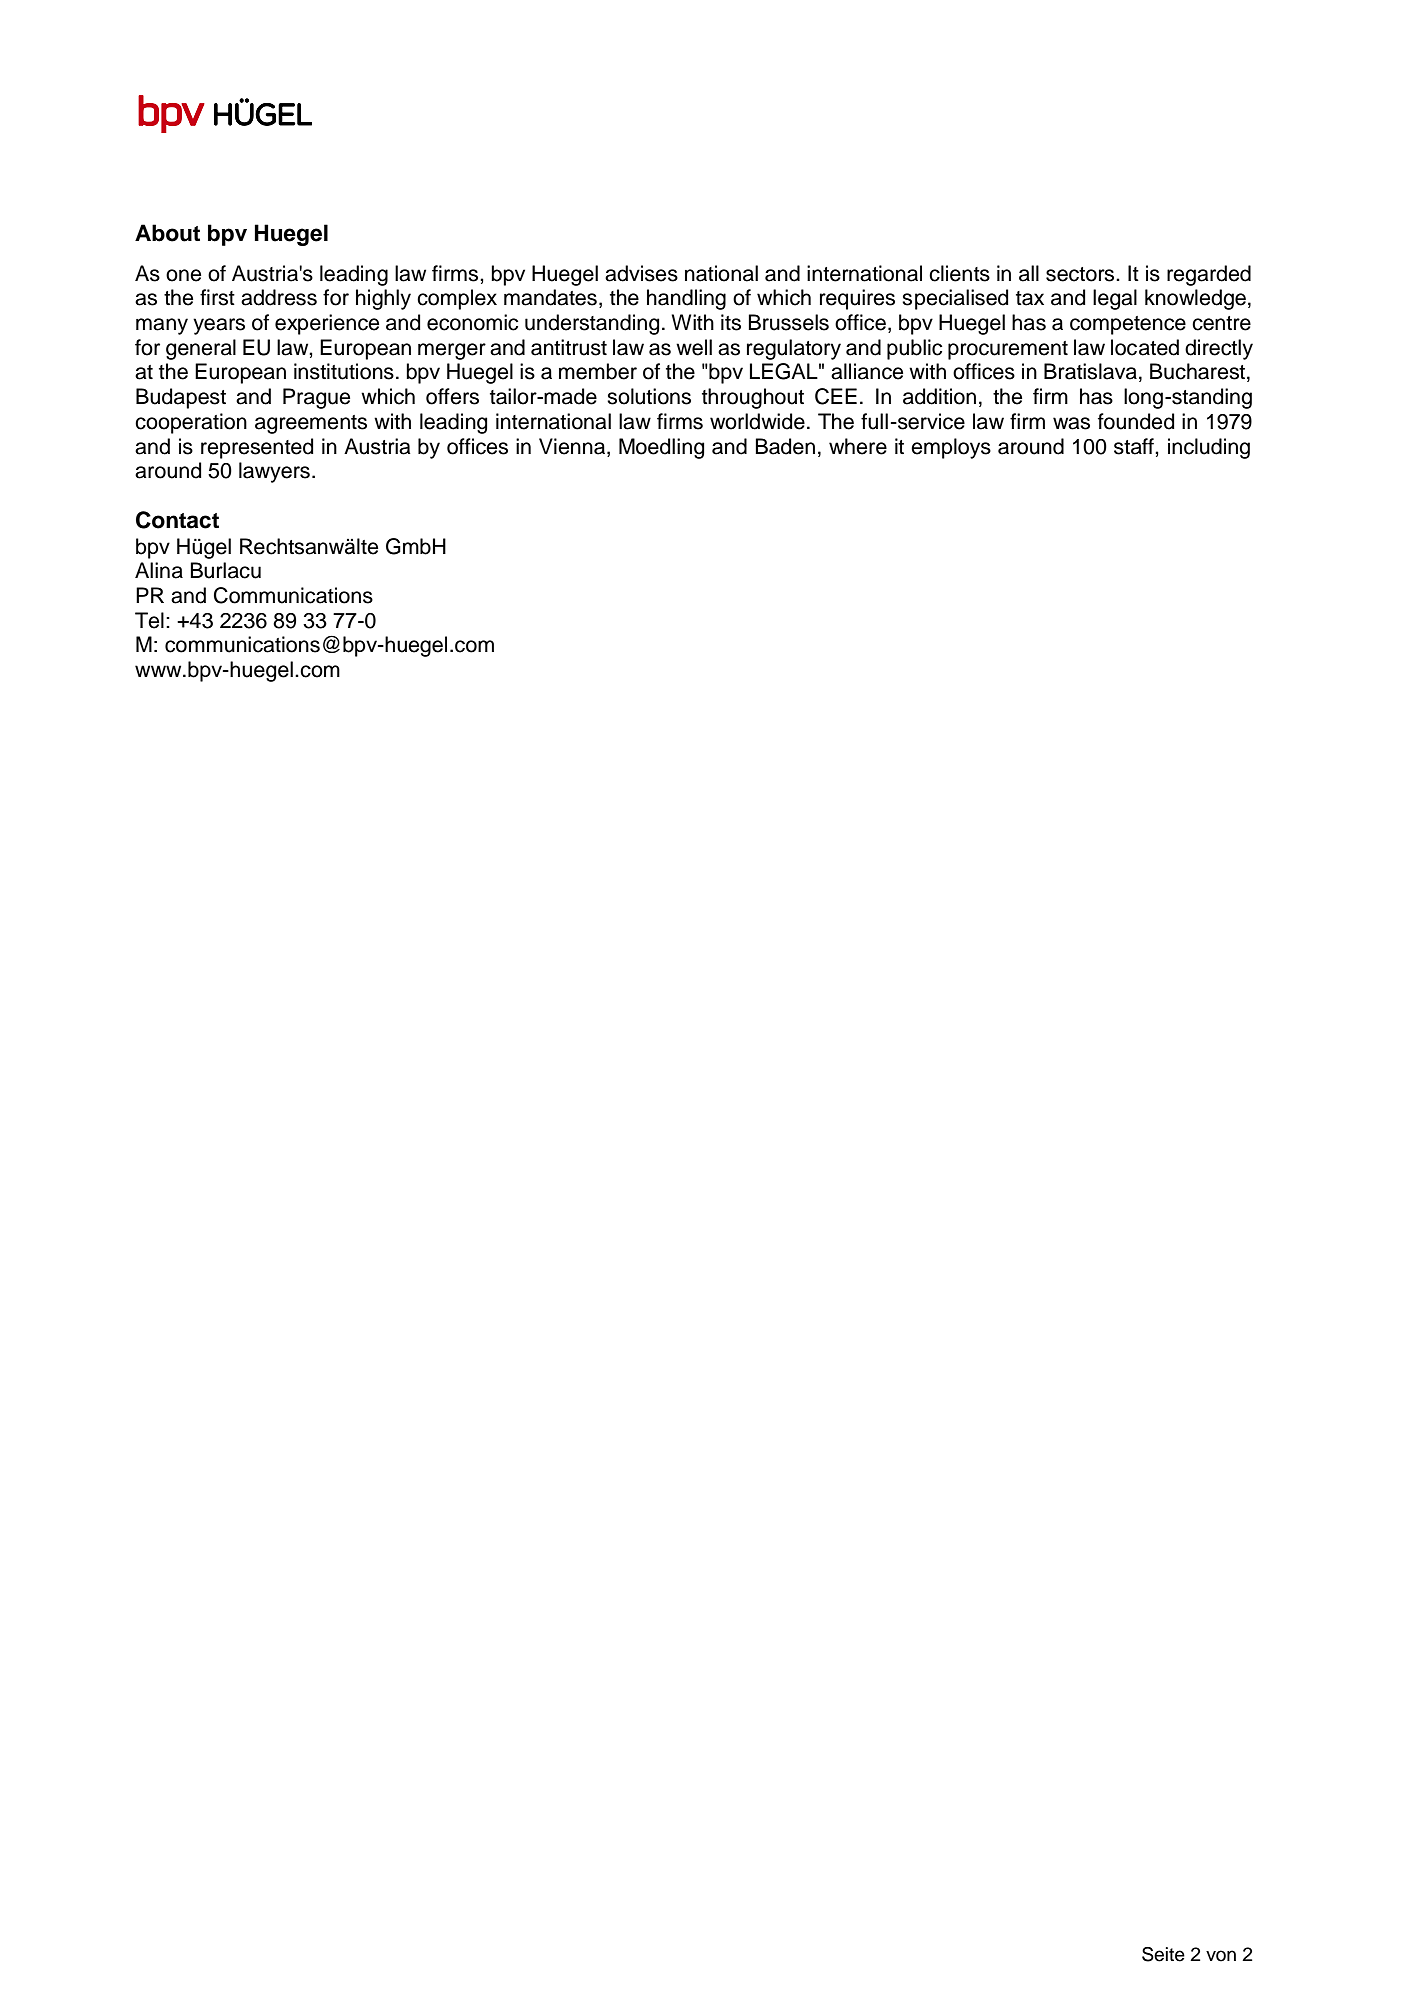 The image size is (1422, 2010). Describe the element at coordinates (1163, 1954) in the screenshot. I see `Seite` at that location.
